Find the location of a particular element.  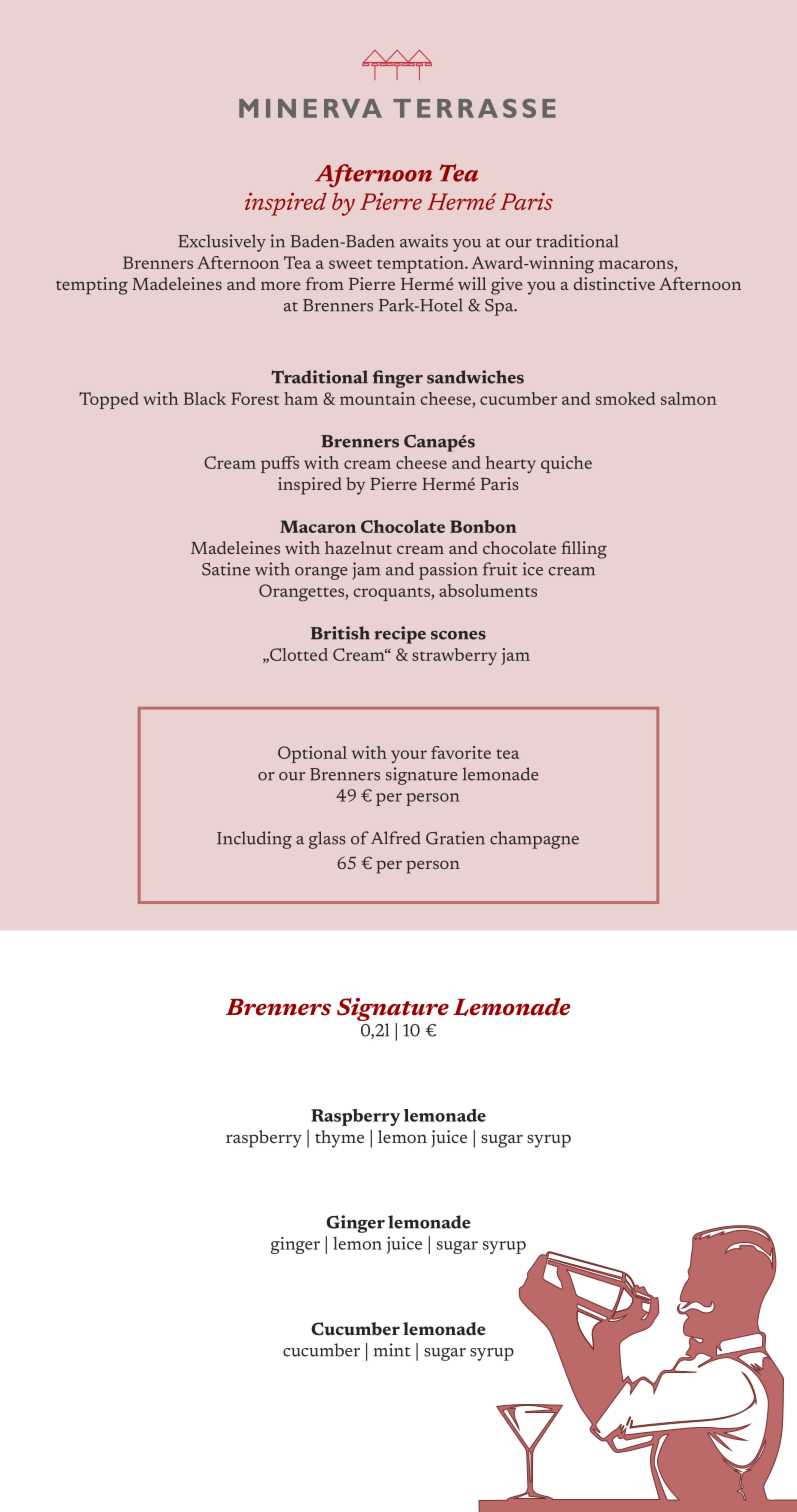

Satine is located at coordinates (226, 569).
